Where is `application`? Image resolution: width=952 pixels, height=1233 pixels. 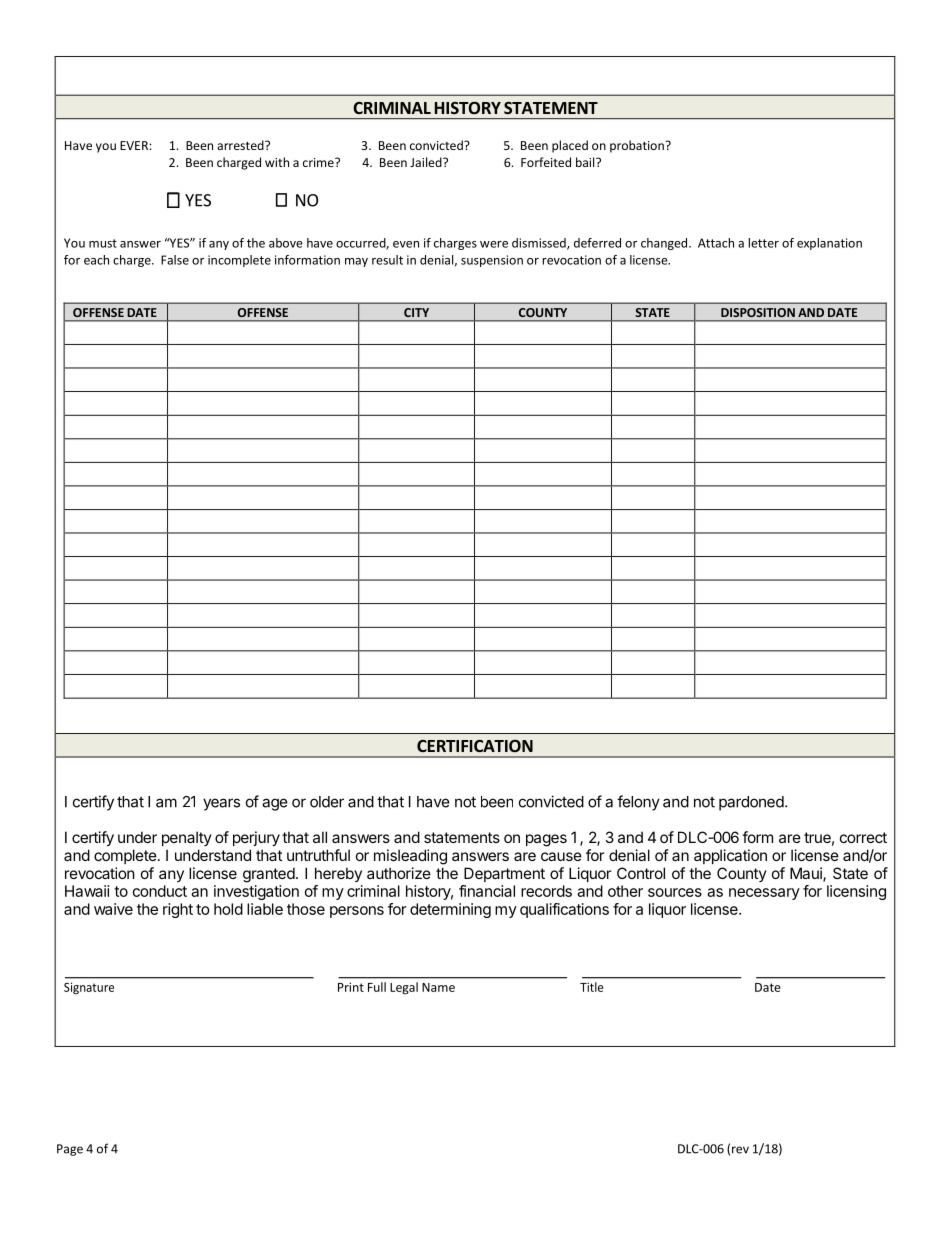 application is located at coordinates (730, 856).
